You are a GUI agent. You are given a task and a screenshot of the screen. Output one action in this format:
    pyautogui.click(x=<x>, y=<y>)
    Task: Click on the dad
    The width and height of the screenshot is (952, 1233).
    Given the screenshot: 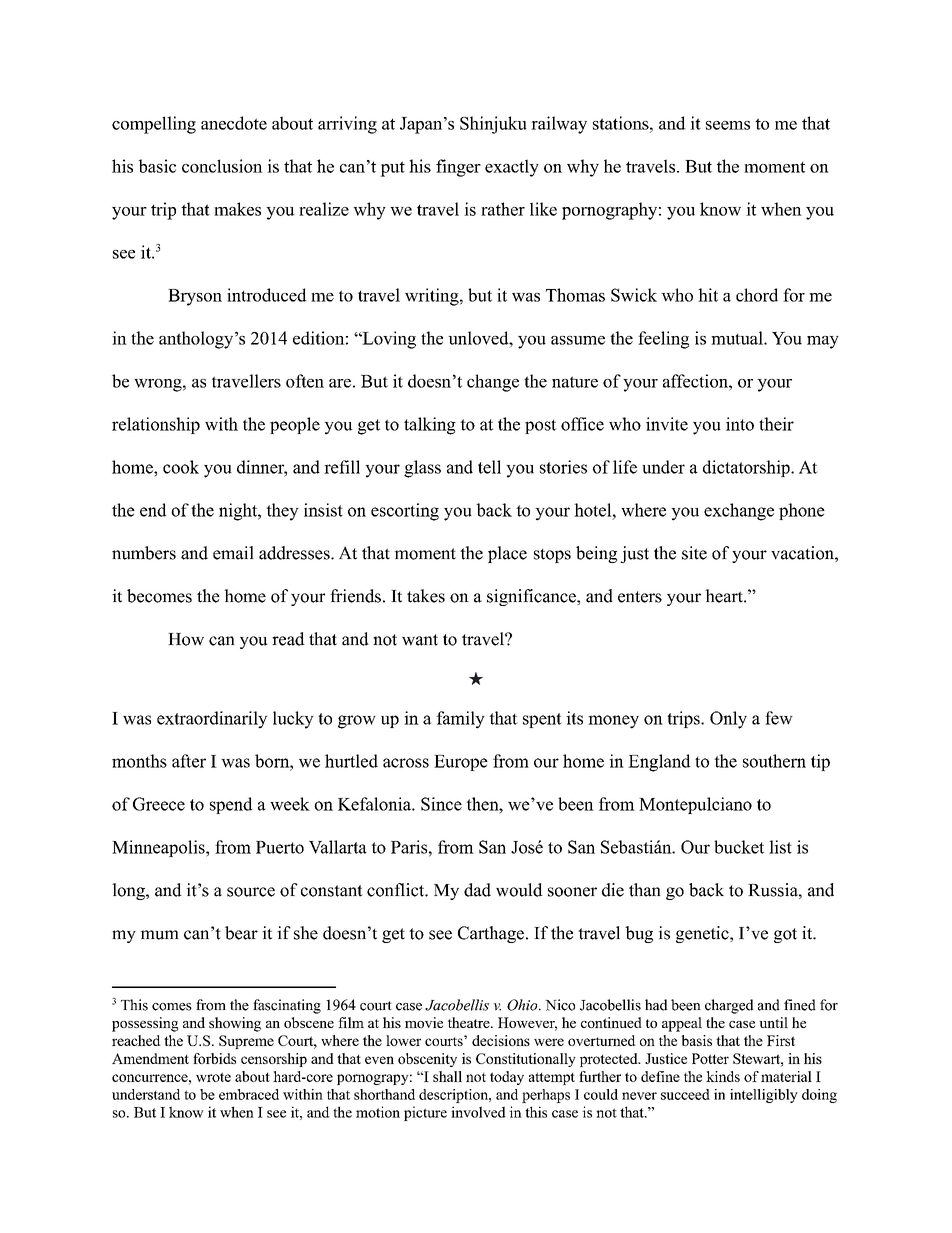 What is the action you would take?
    pyautogui.click(x=477, y=890)
